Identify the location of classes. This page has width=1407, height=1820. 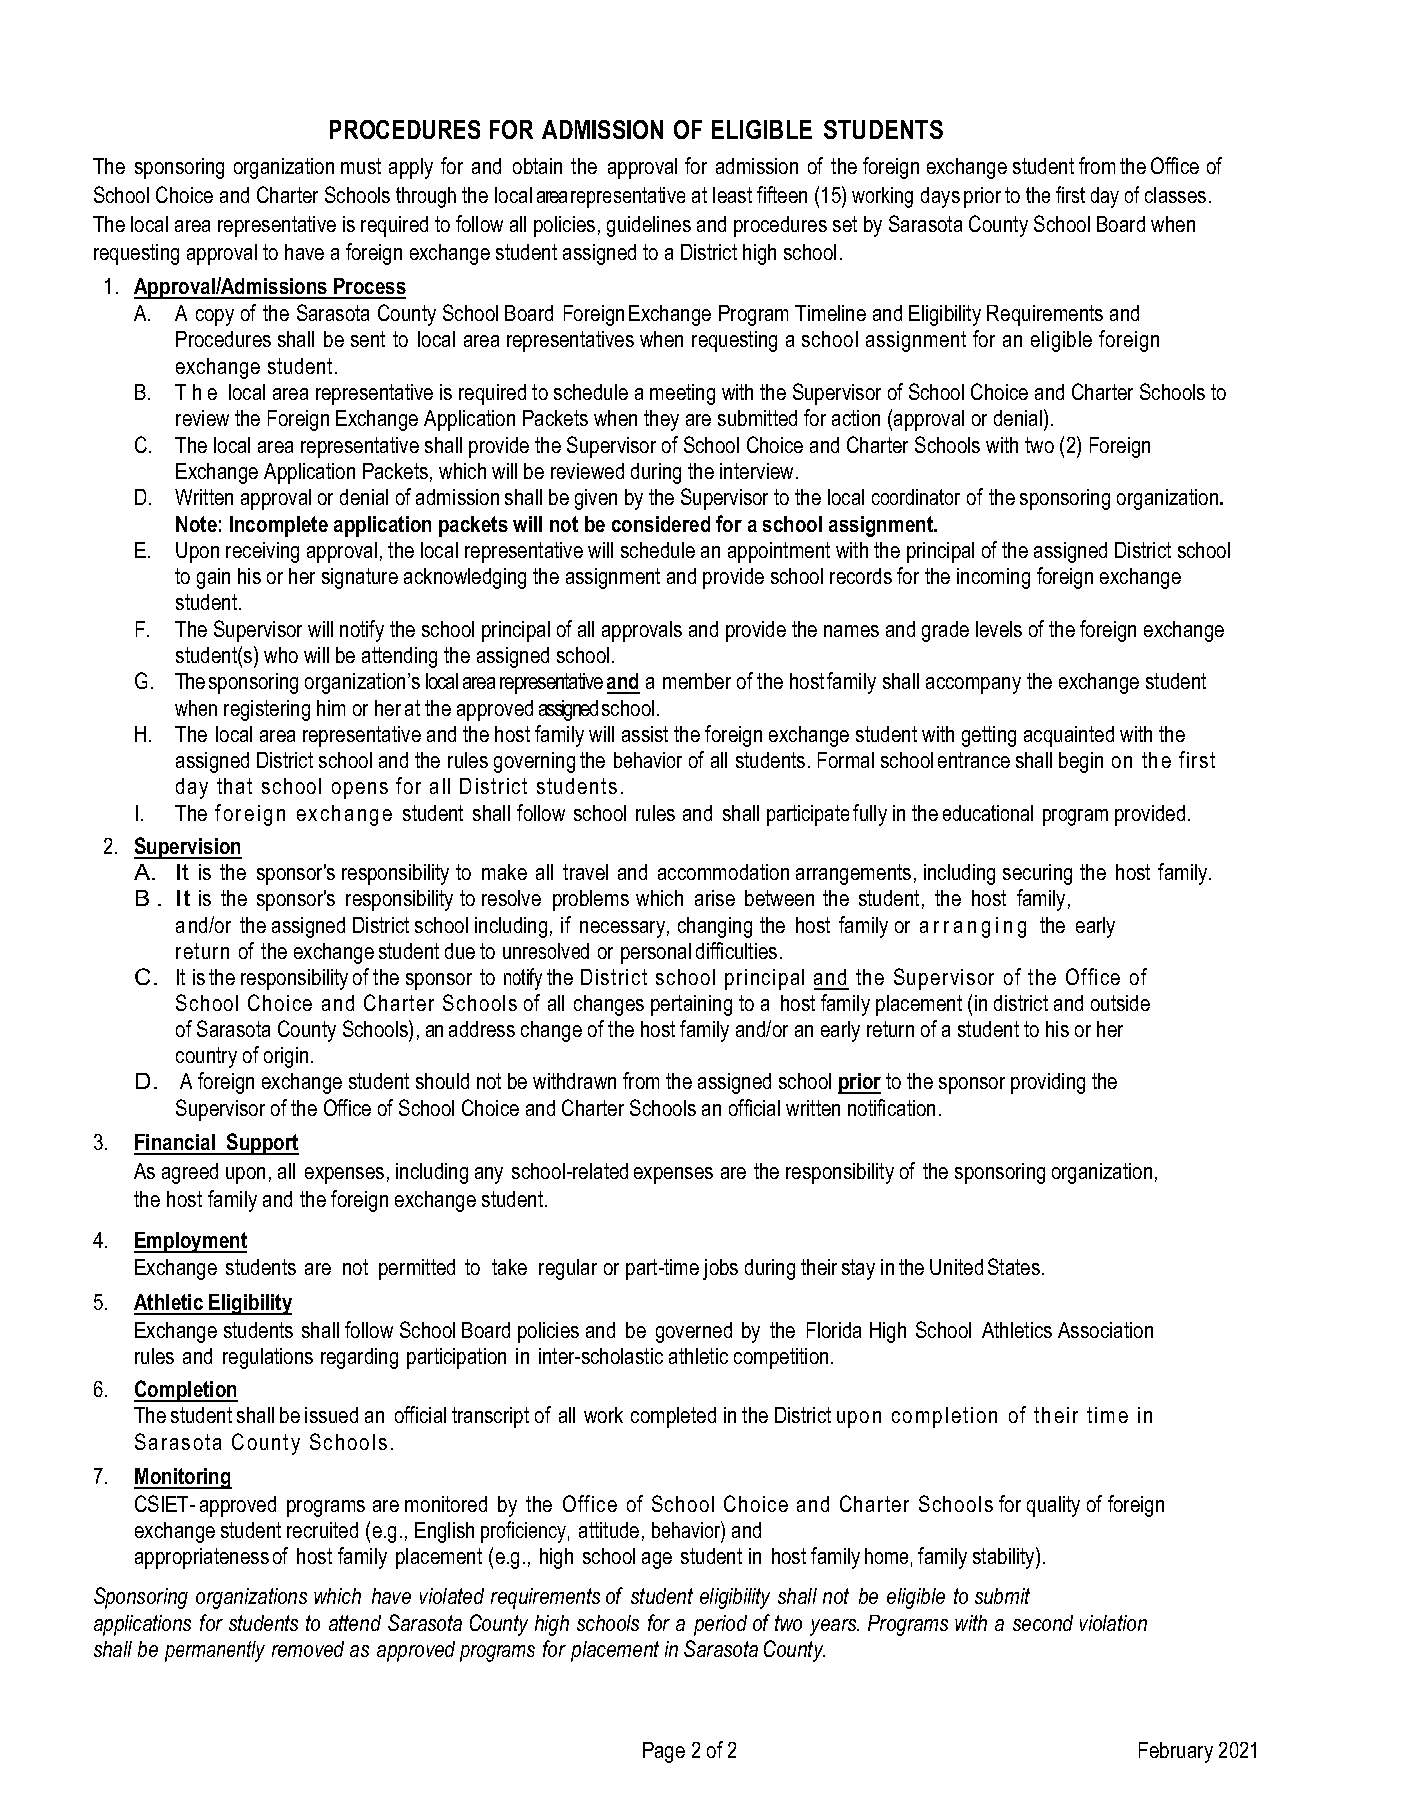
(1175, 195).
